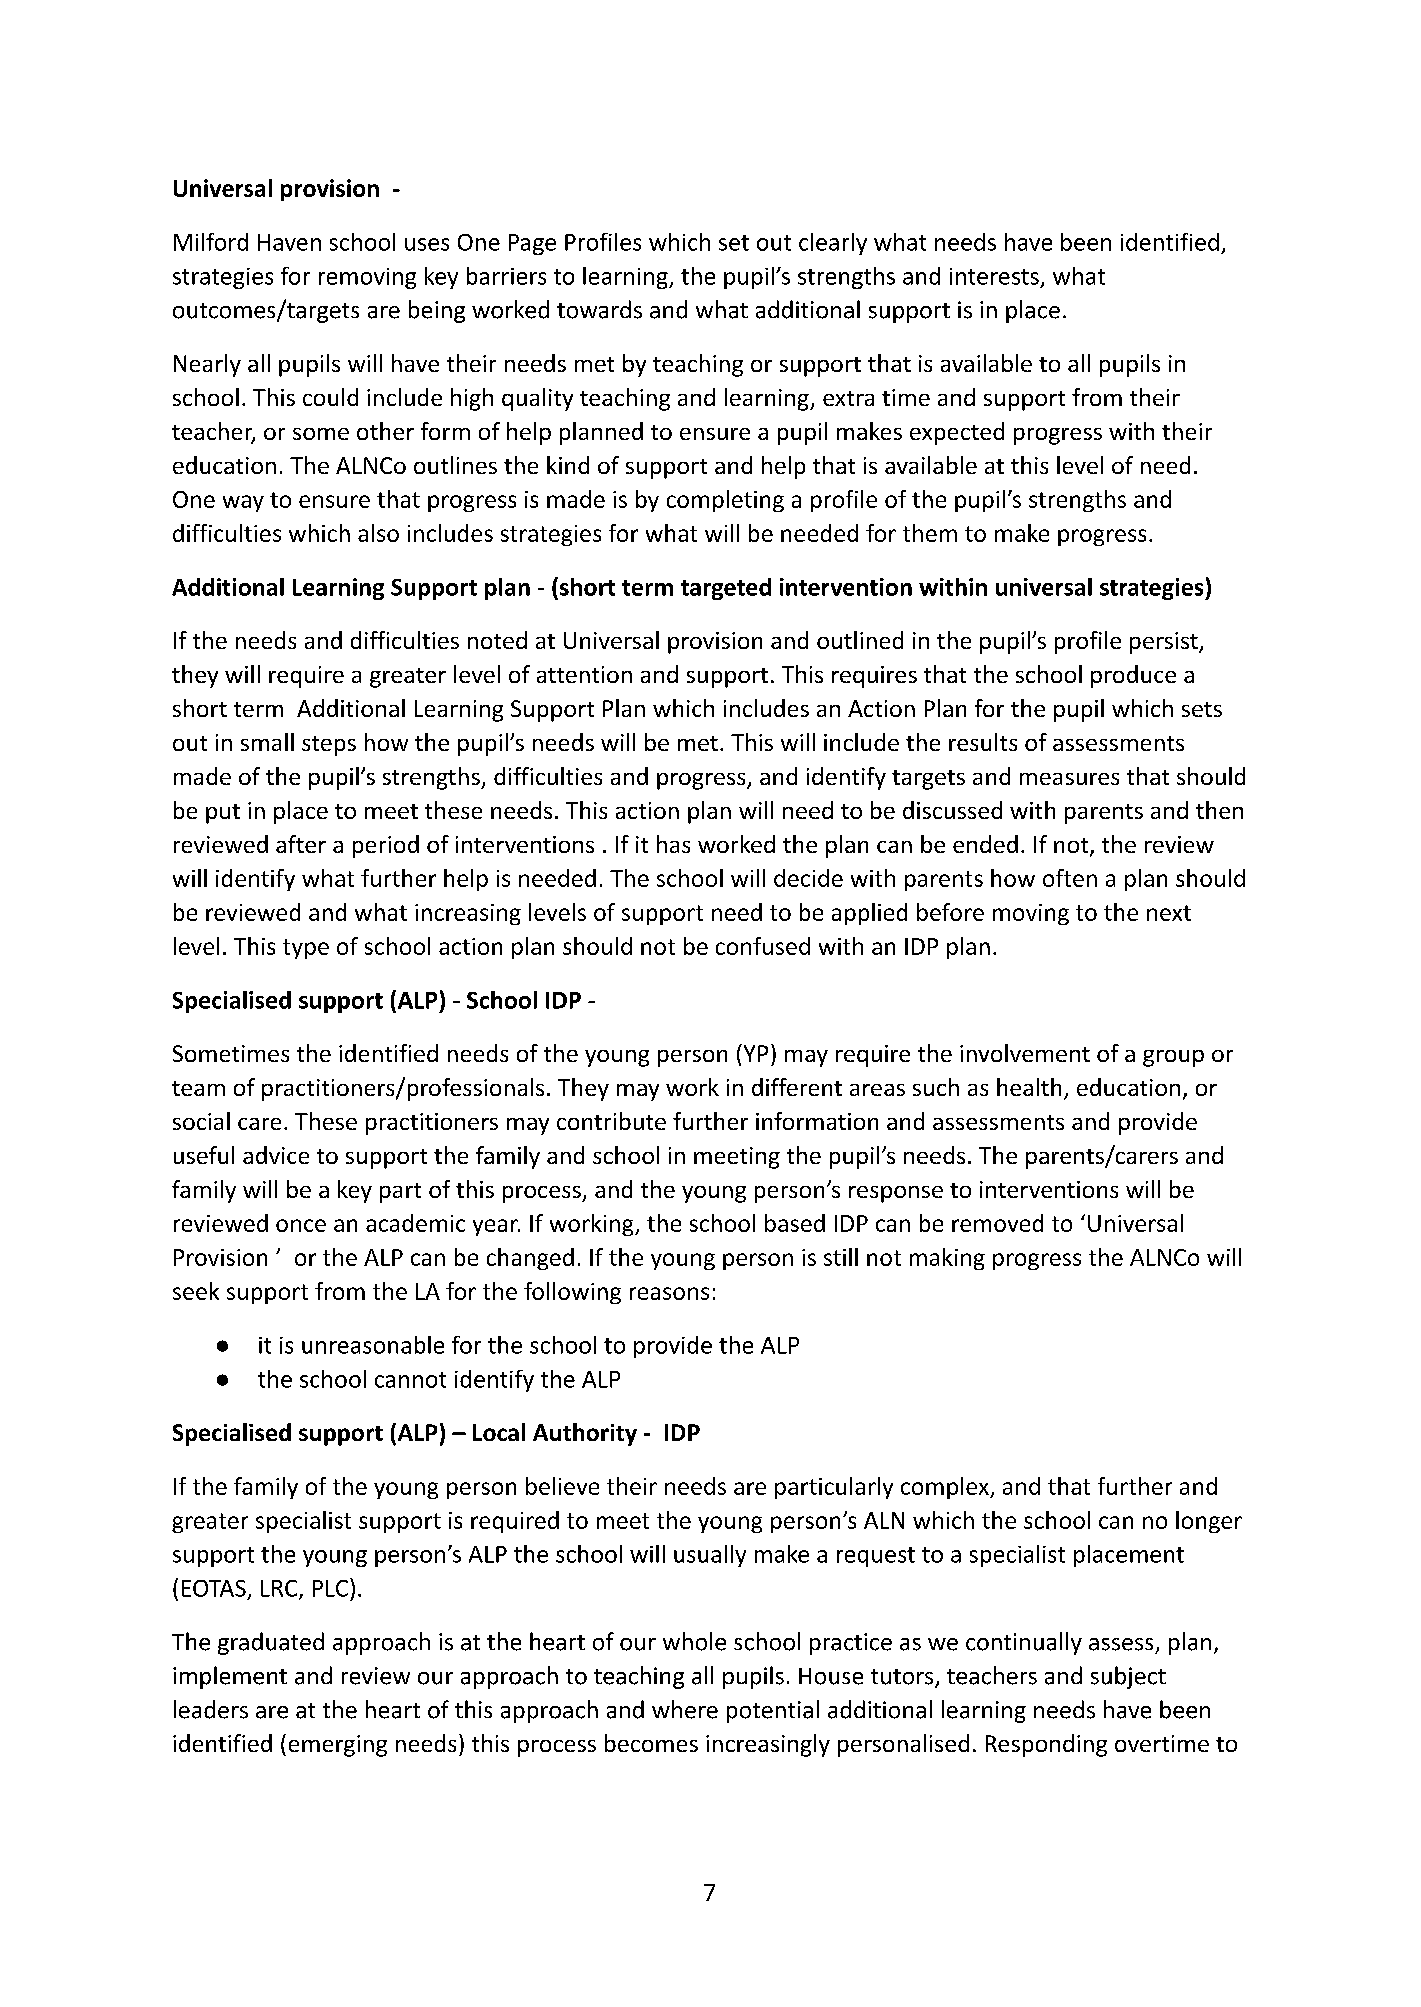 The height and width of the document is (2007, 1421). Describe the element at coordinates (338, 1746) in the document. I see `emerging` at that location.
